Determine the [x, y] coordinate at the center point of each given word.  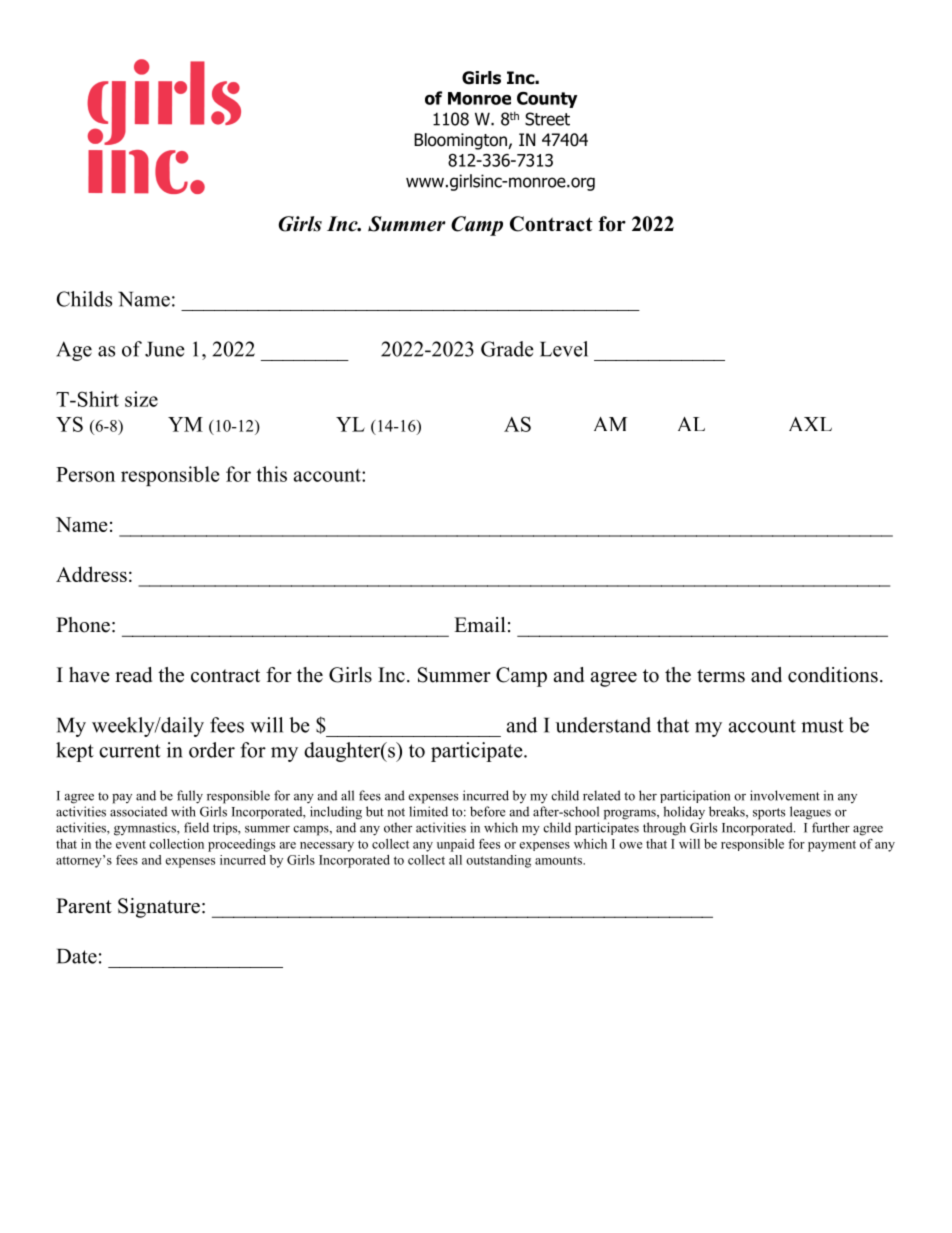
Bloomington [461, 141]
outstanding [498, 861]
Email [480, 624]
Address [91, 574]
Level [564, 349]
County [547, 100]
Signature [159, 908]
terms [721, 676]
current [130, 751]
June [165, 349]
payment [832, 846]
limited [428, 811]
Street [547, 119]
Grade [507, 349]
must [822, 726]
